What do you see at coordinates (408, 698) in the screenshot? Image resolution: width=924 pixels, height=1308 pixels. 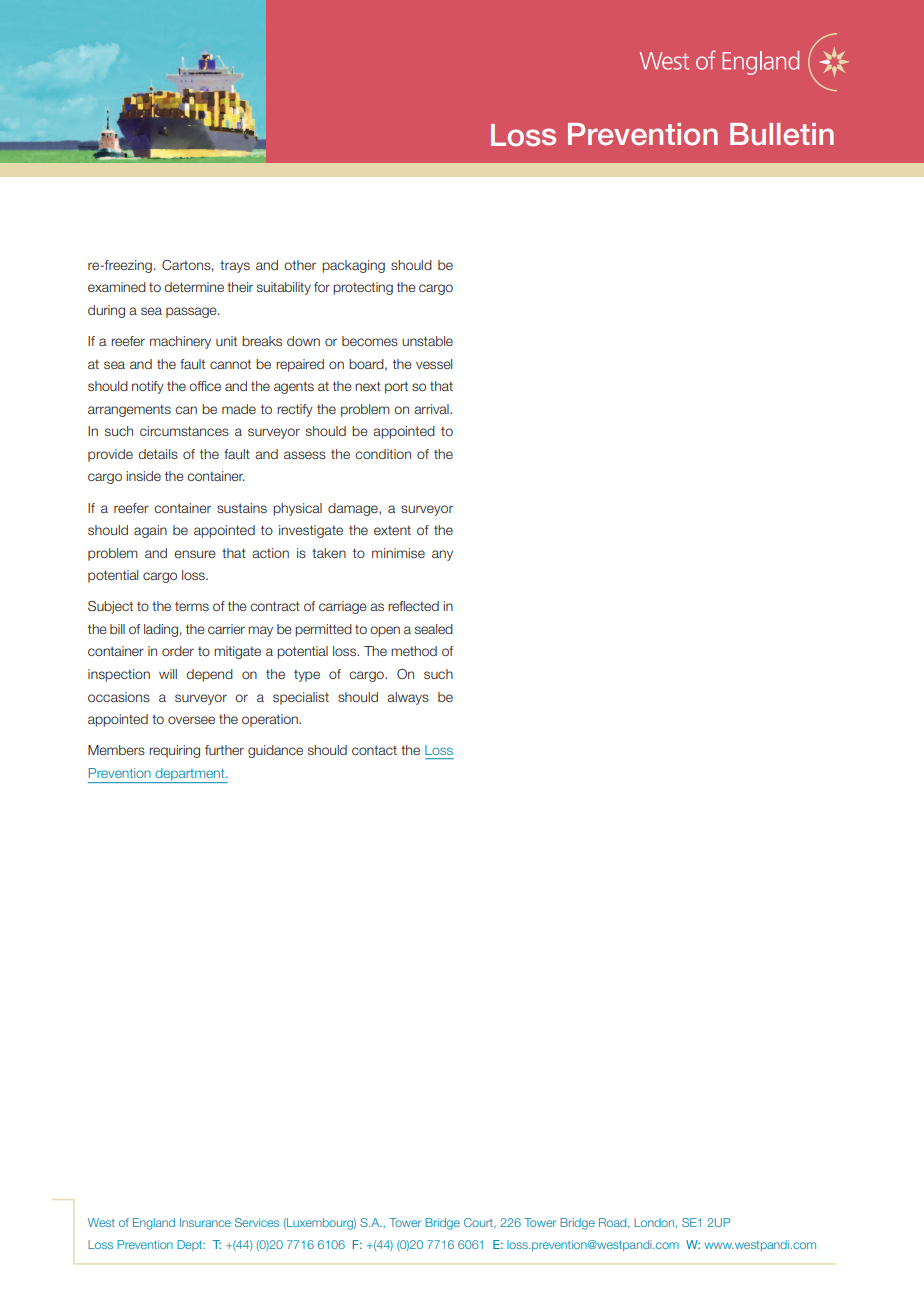 I see `always` at bounding box center [408, 698].
